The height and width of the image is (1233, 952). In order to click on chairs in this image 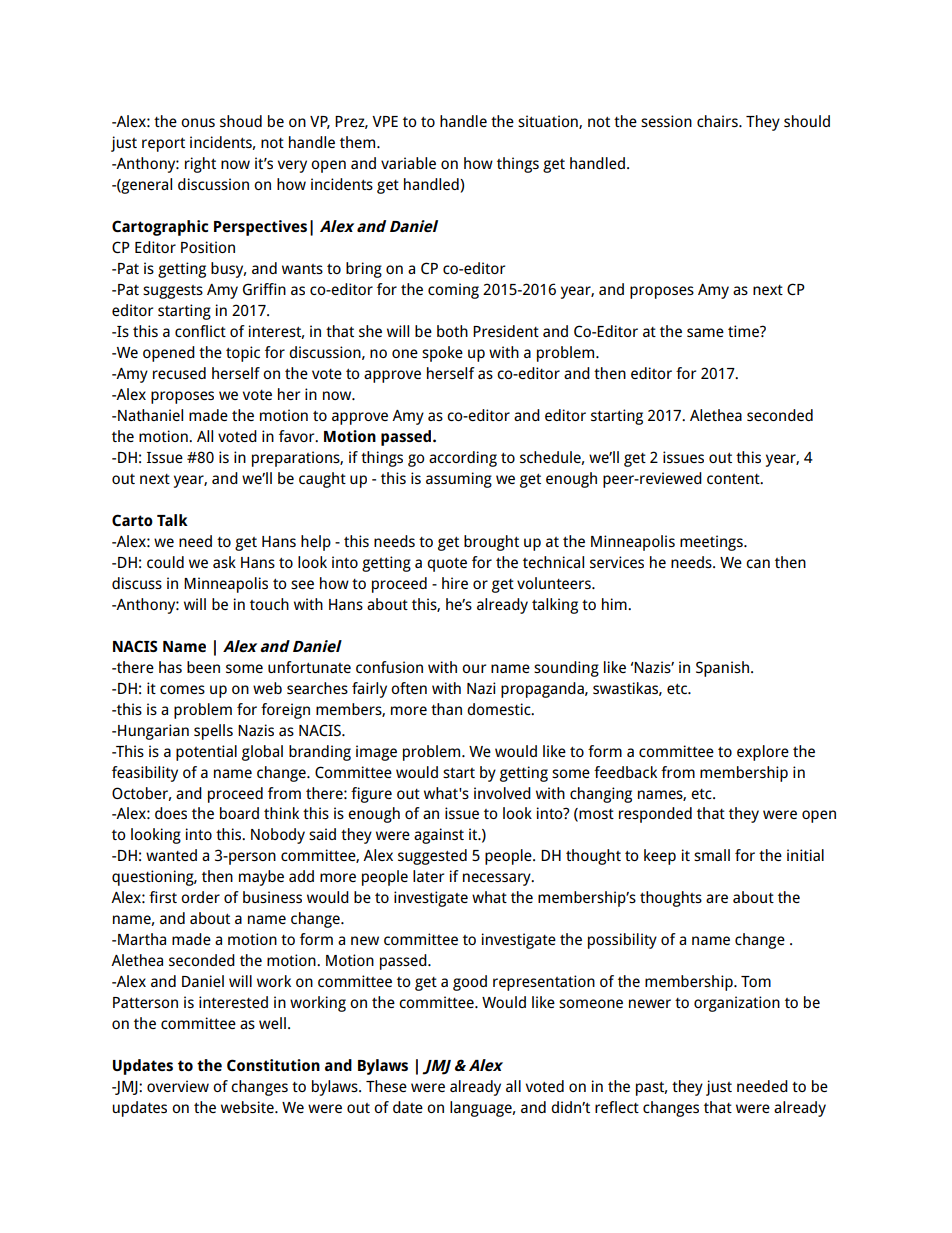, I will do `click(718, 121)`.
